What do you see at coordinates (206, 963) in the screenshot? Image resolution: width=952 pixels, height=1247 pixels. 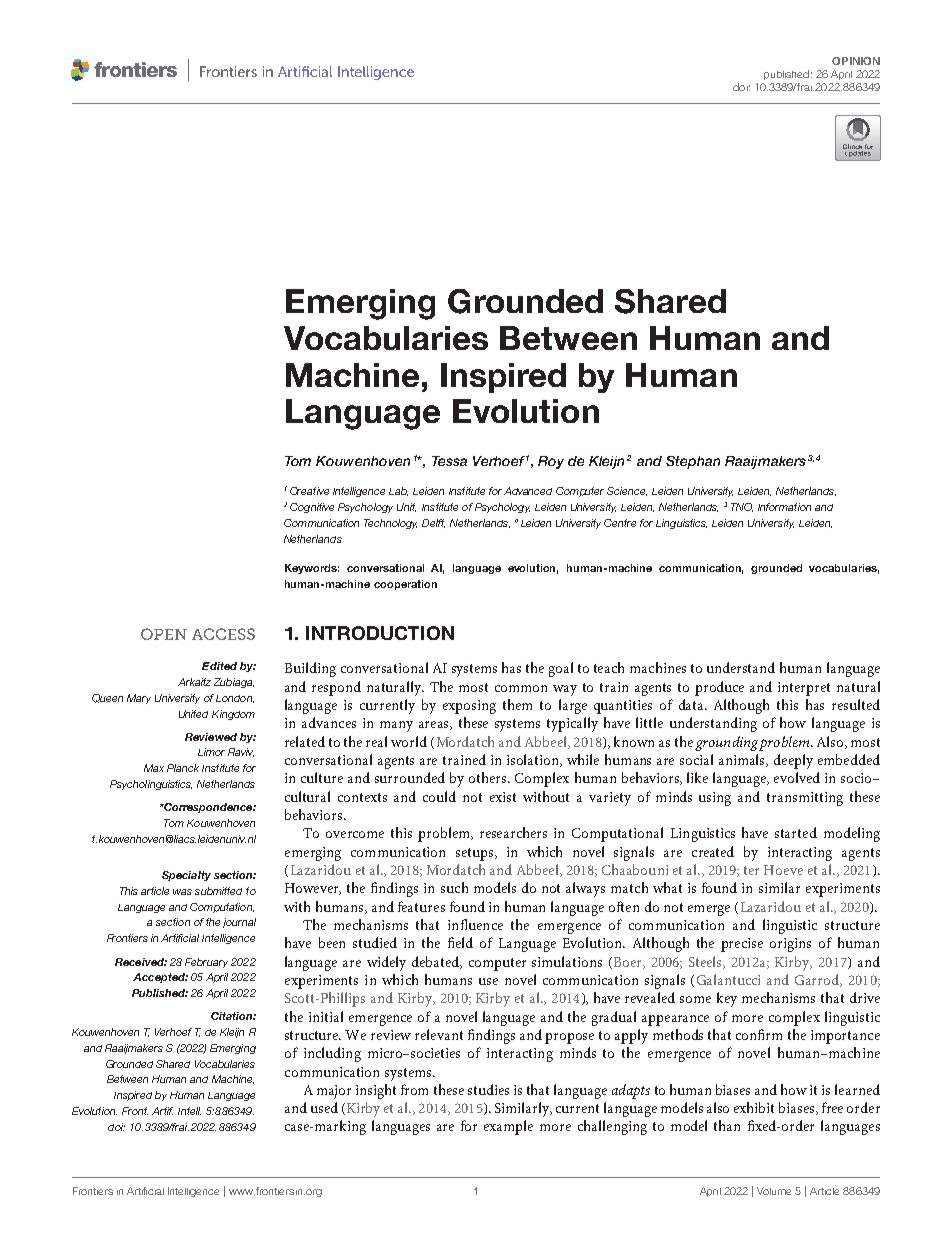 I see `February` at bounding box center [206, 963].
